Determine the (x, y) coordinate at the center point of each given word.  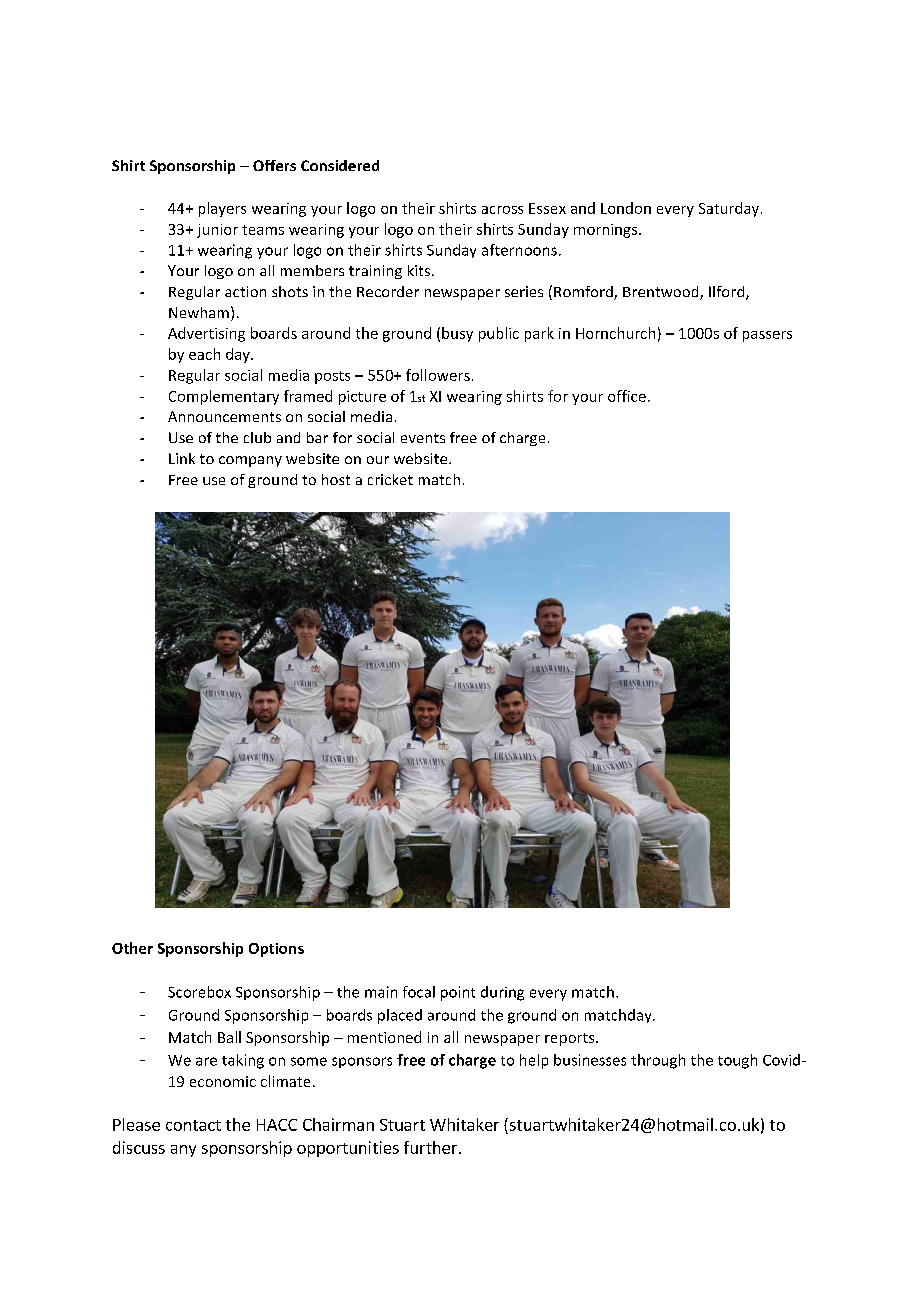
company (250, 461)
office (627, 396)
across (502, 210)
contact (193, 1125)
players (222, 209)
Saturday (729, 209)
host (336, 479)
